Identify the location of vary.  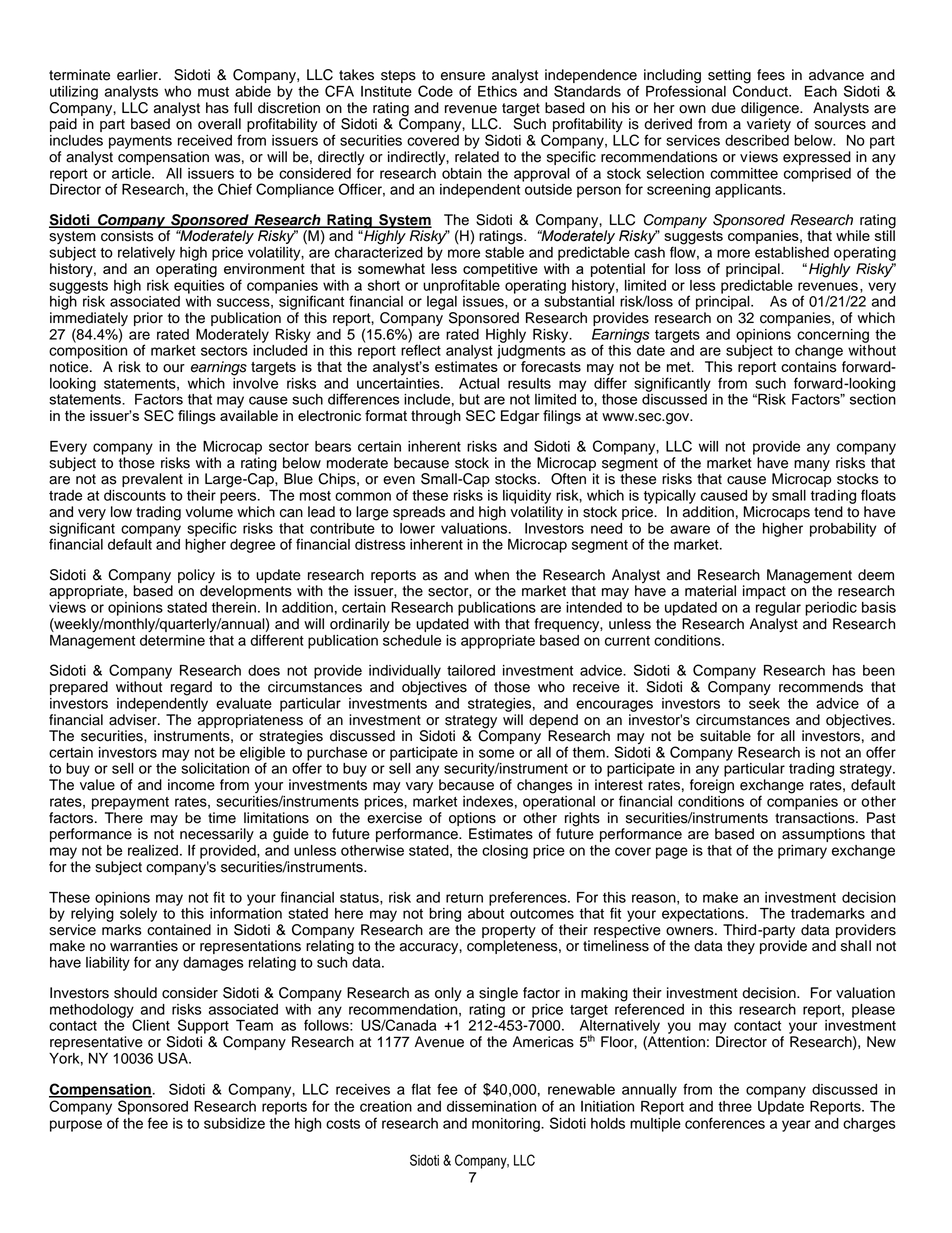
(419, 787).
